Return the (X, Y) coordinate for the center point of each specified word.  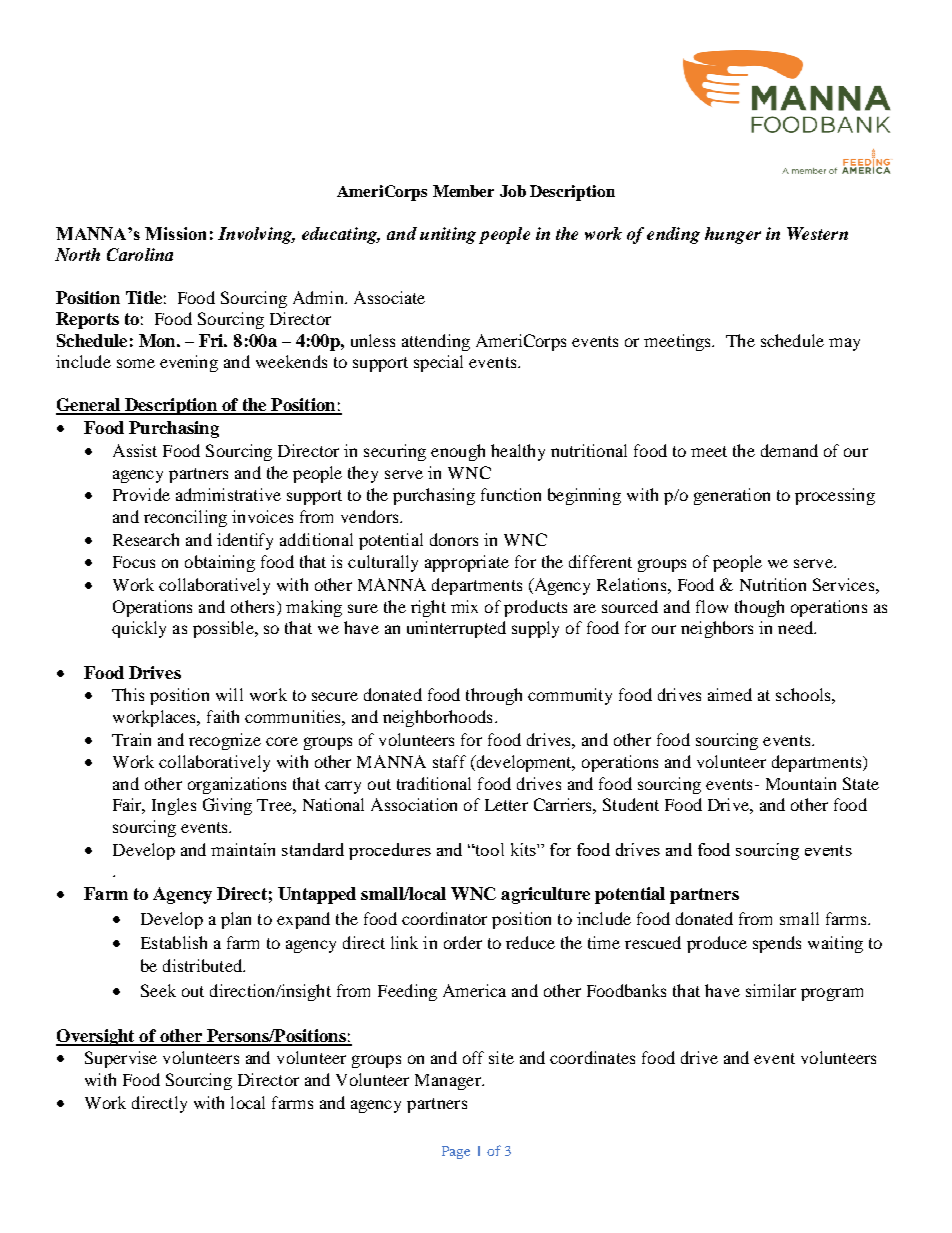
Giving (227, 806)
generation (732, 496)
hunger (733, 235)
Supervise (121, 1059)
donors (454, 539)
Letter (506, 805)
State (861, 783)
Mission (175, 233)
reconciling (185, 518)
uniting (448, 235)
